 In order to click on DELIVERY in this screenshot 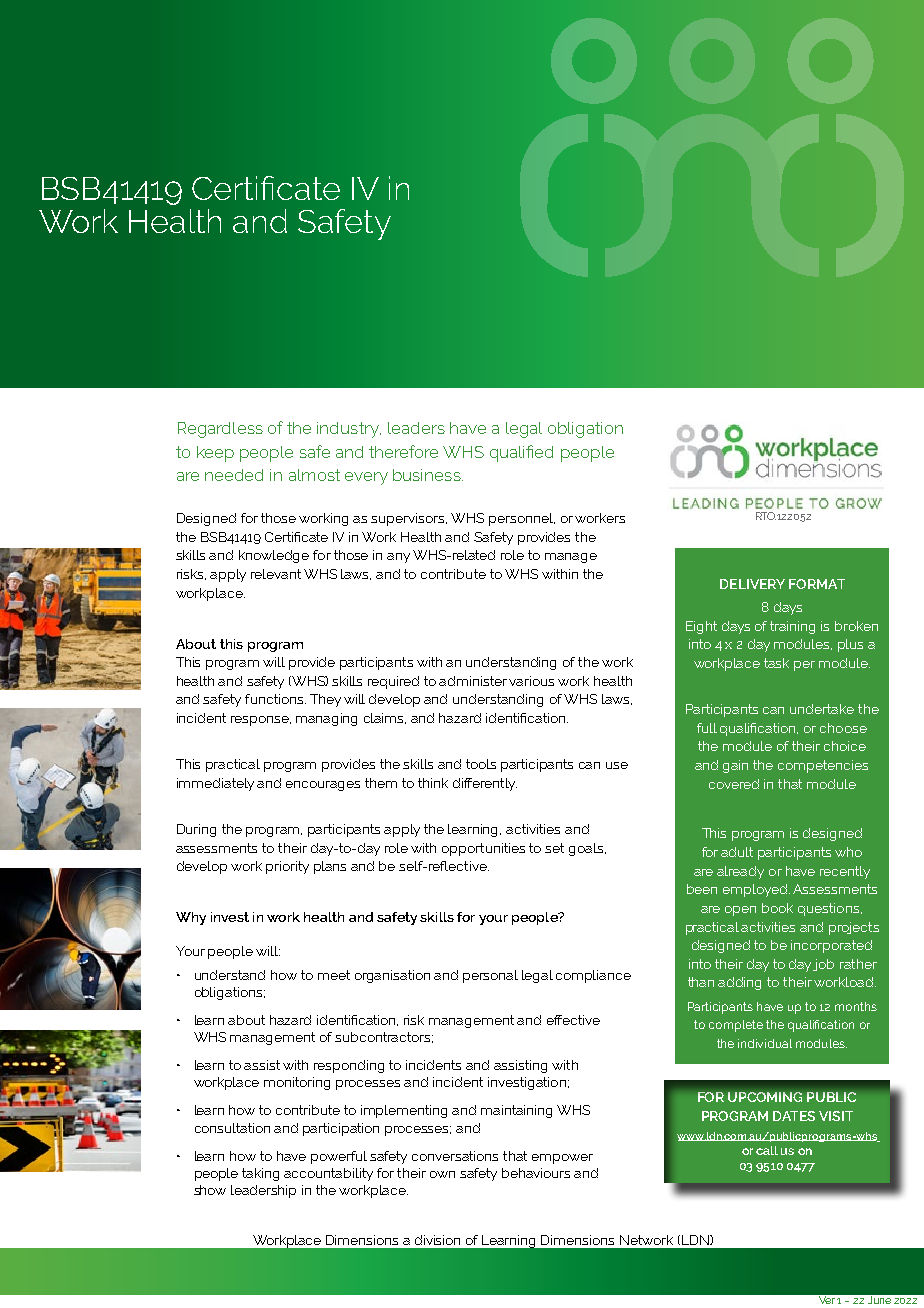, I will do `click(752, 584)`.
